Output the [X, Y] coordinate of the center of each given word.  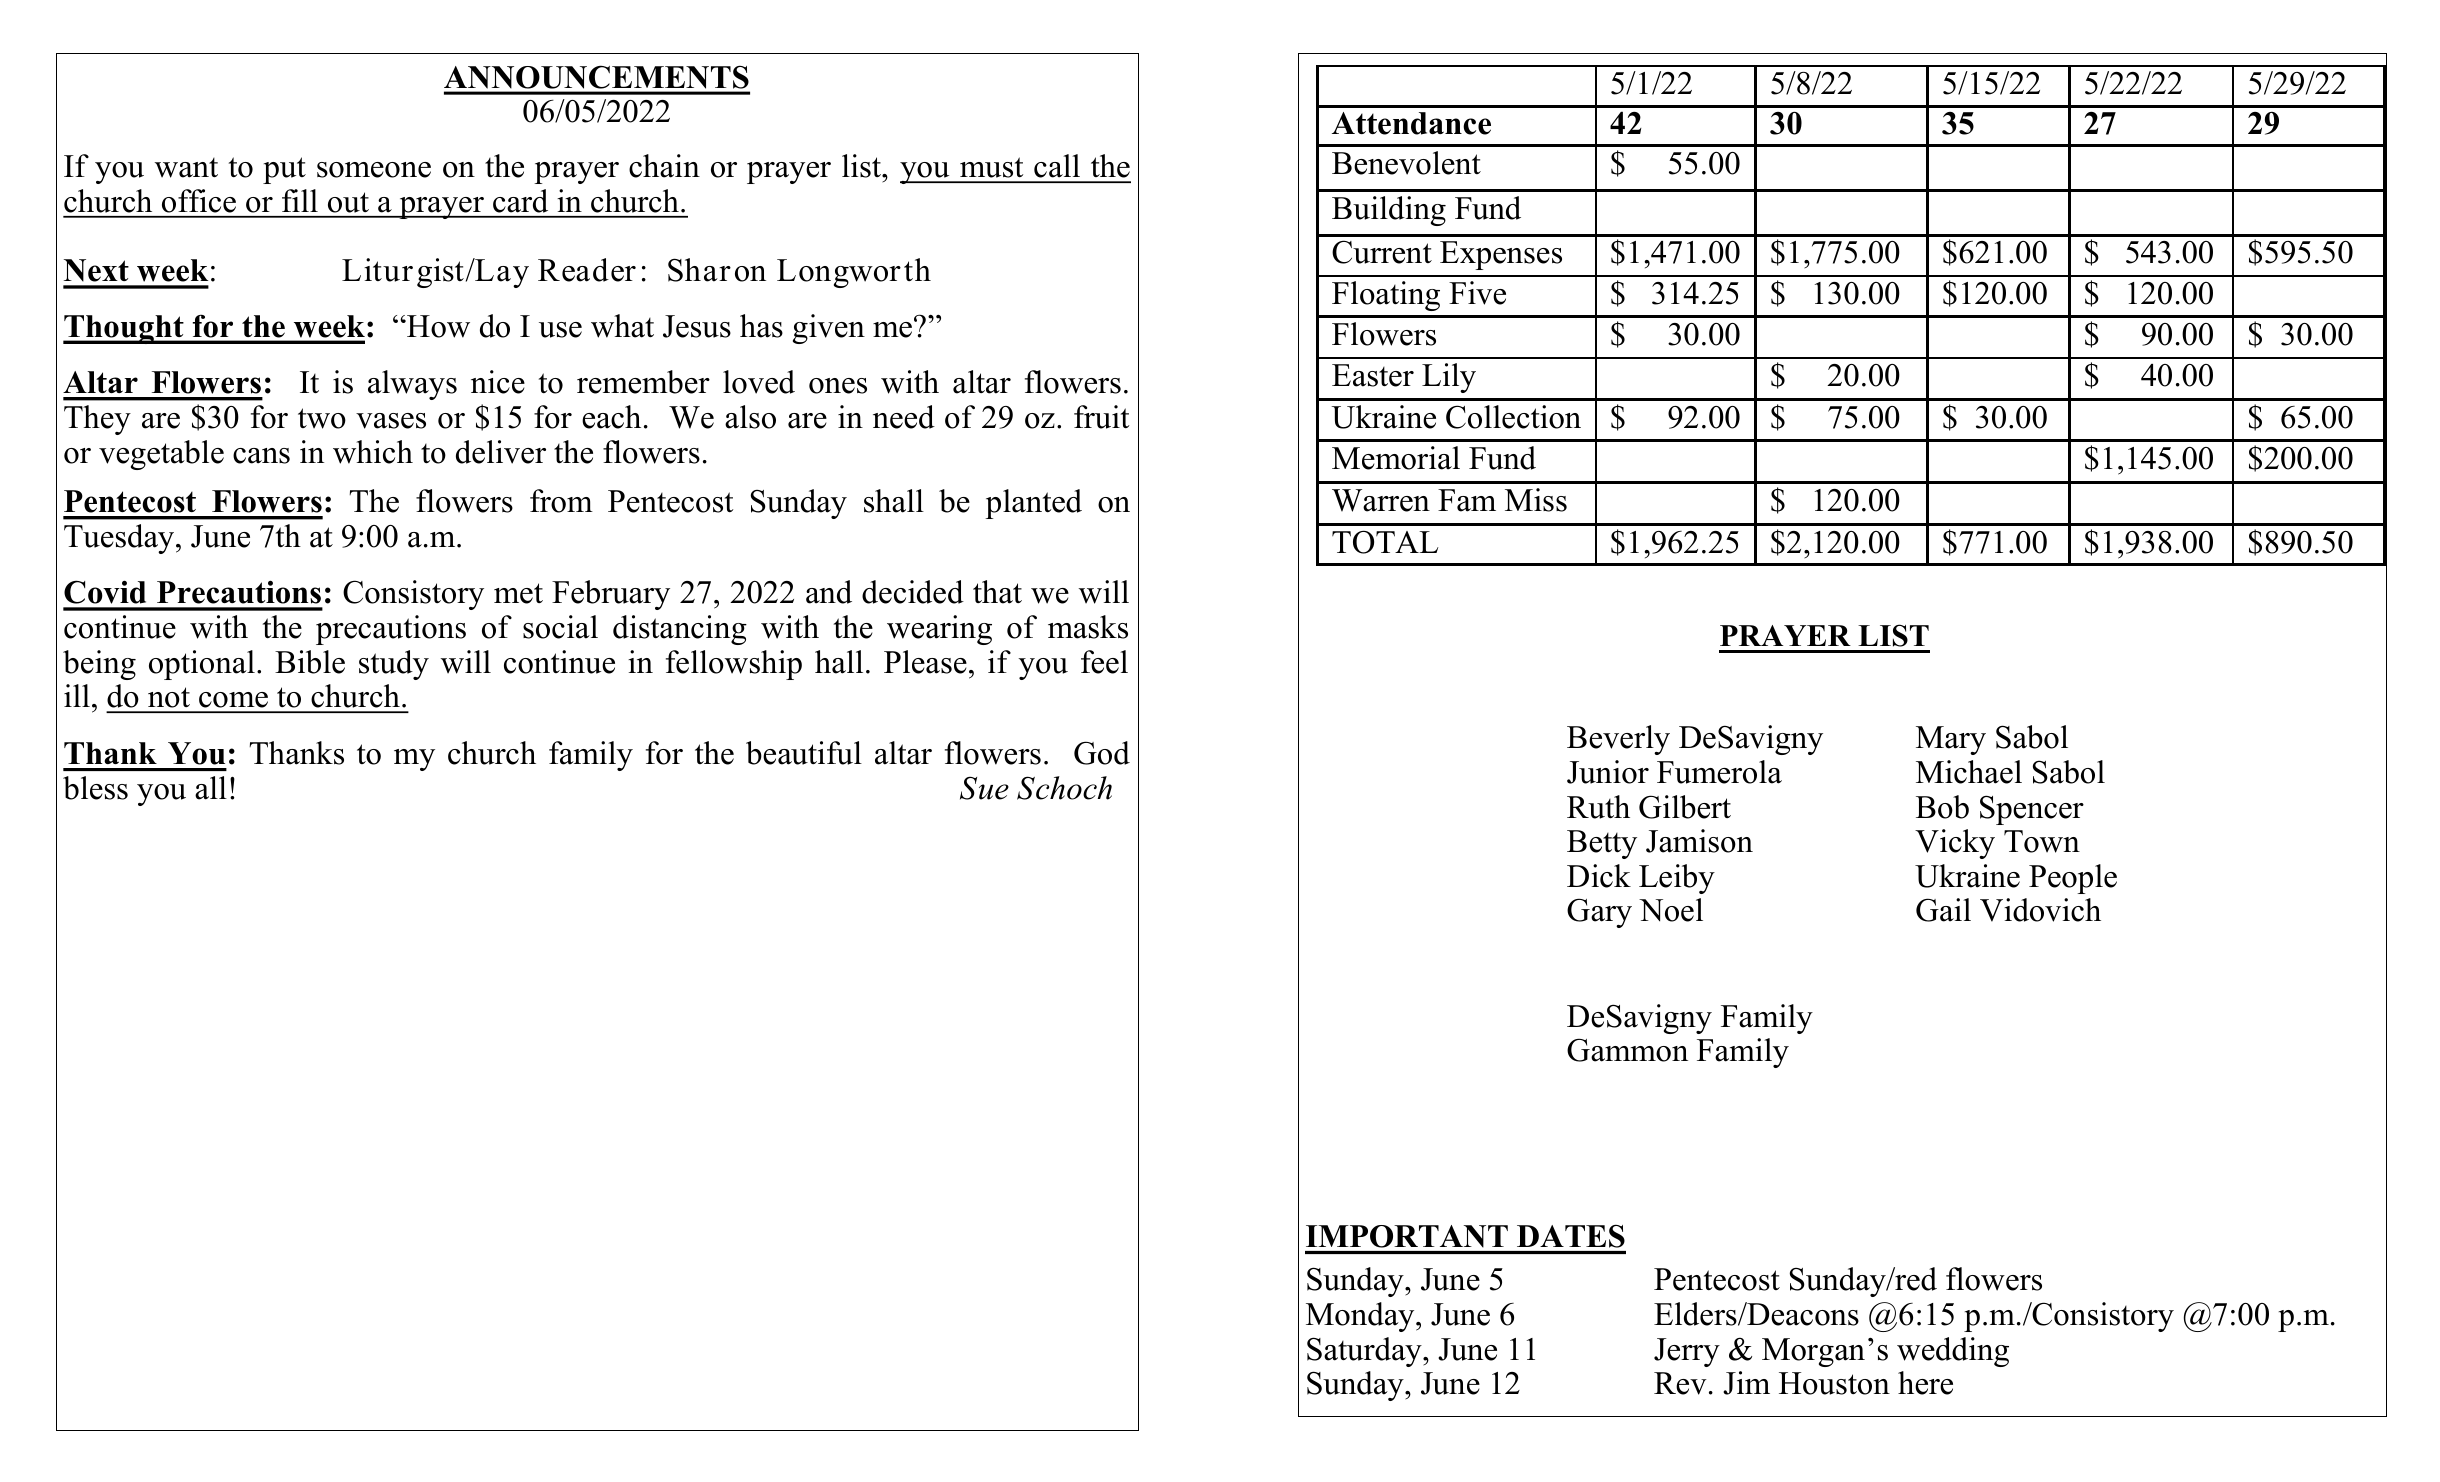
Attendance [1411, 123]
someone [374, 170]
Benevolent [1406, 163]
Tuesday [120, 539]
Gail [1943, 910]
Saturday [1365, 1352]
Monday [1361, 1317]
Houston [1834, 1383]
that [997, 592]
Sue [984, 788]
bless [95, 788]
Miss [1536, 500]
